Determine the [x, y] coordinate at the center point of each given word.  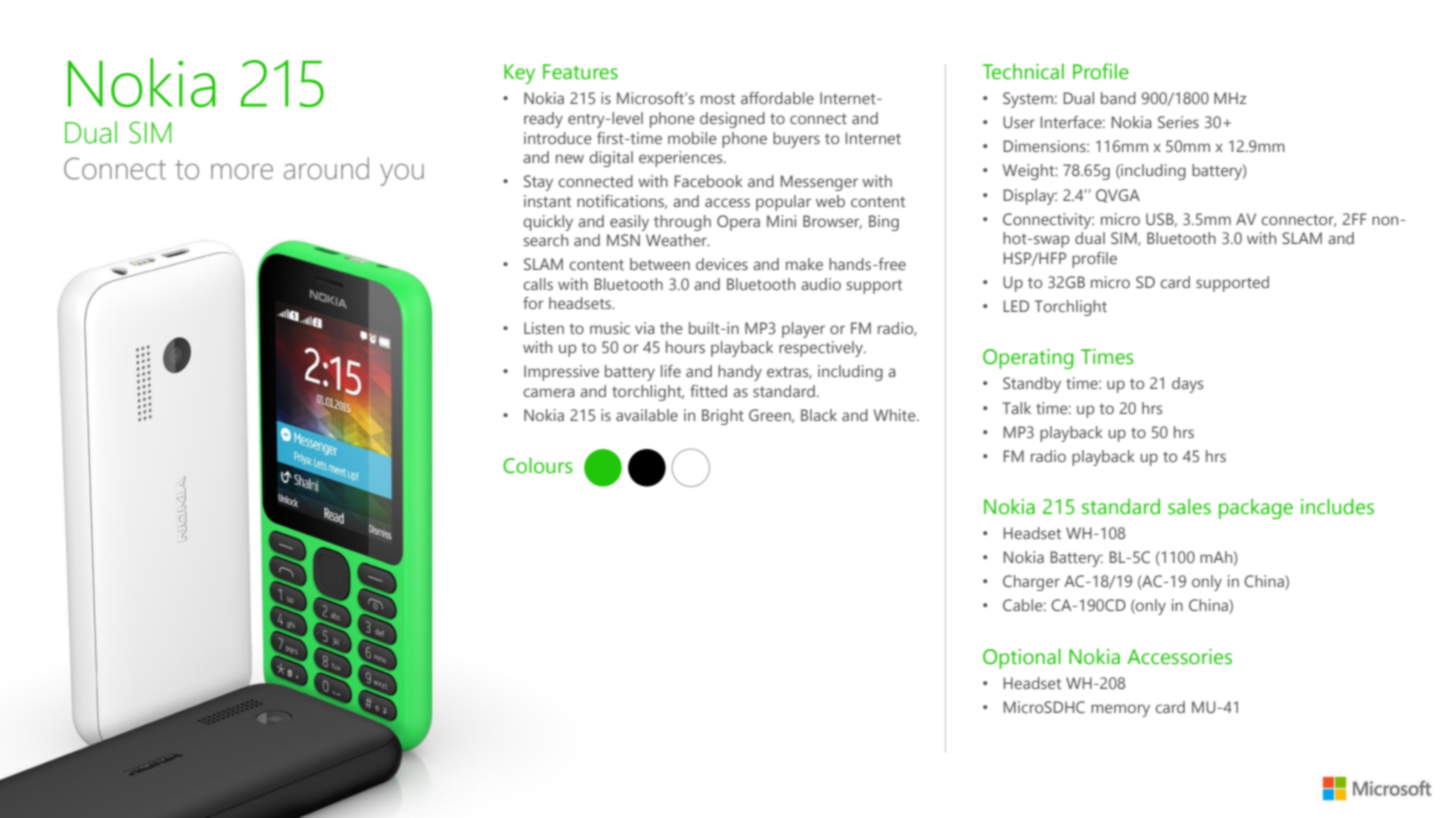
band [1118, 98]
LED [1016, 306]
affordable [777, 98]
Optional [1022, 659]
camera [548, 392]
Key [519, 74]
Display [1030, 197]
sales [1189, 507]
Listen [544, 328]
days [1188, 385]
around [326, 168]
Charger [1031, 583]
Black [819, 415]
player [803, 330]
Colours [538, 465]
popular [783, 203]
